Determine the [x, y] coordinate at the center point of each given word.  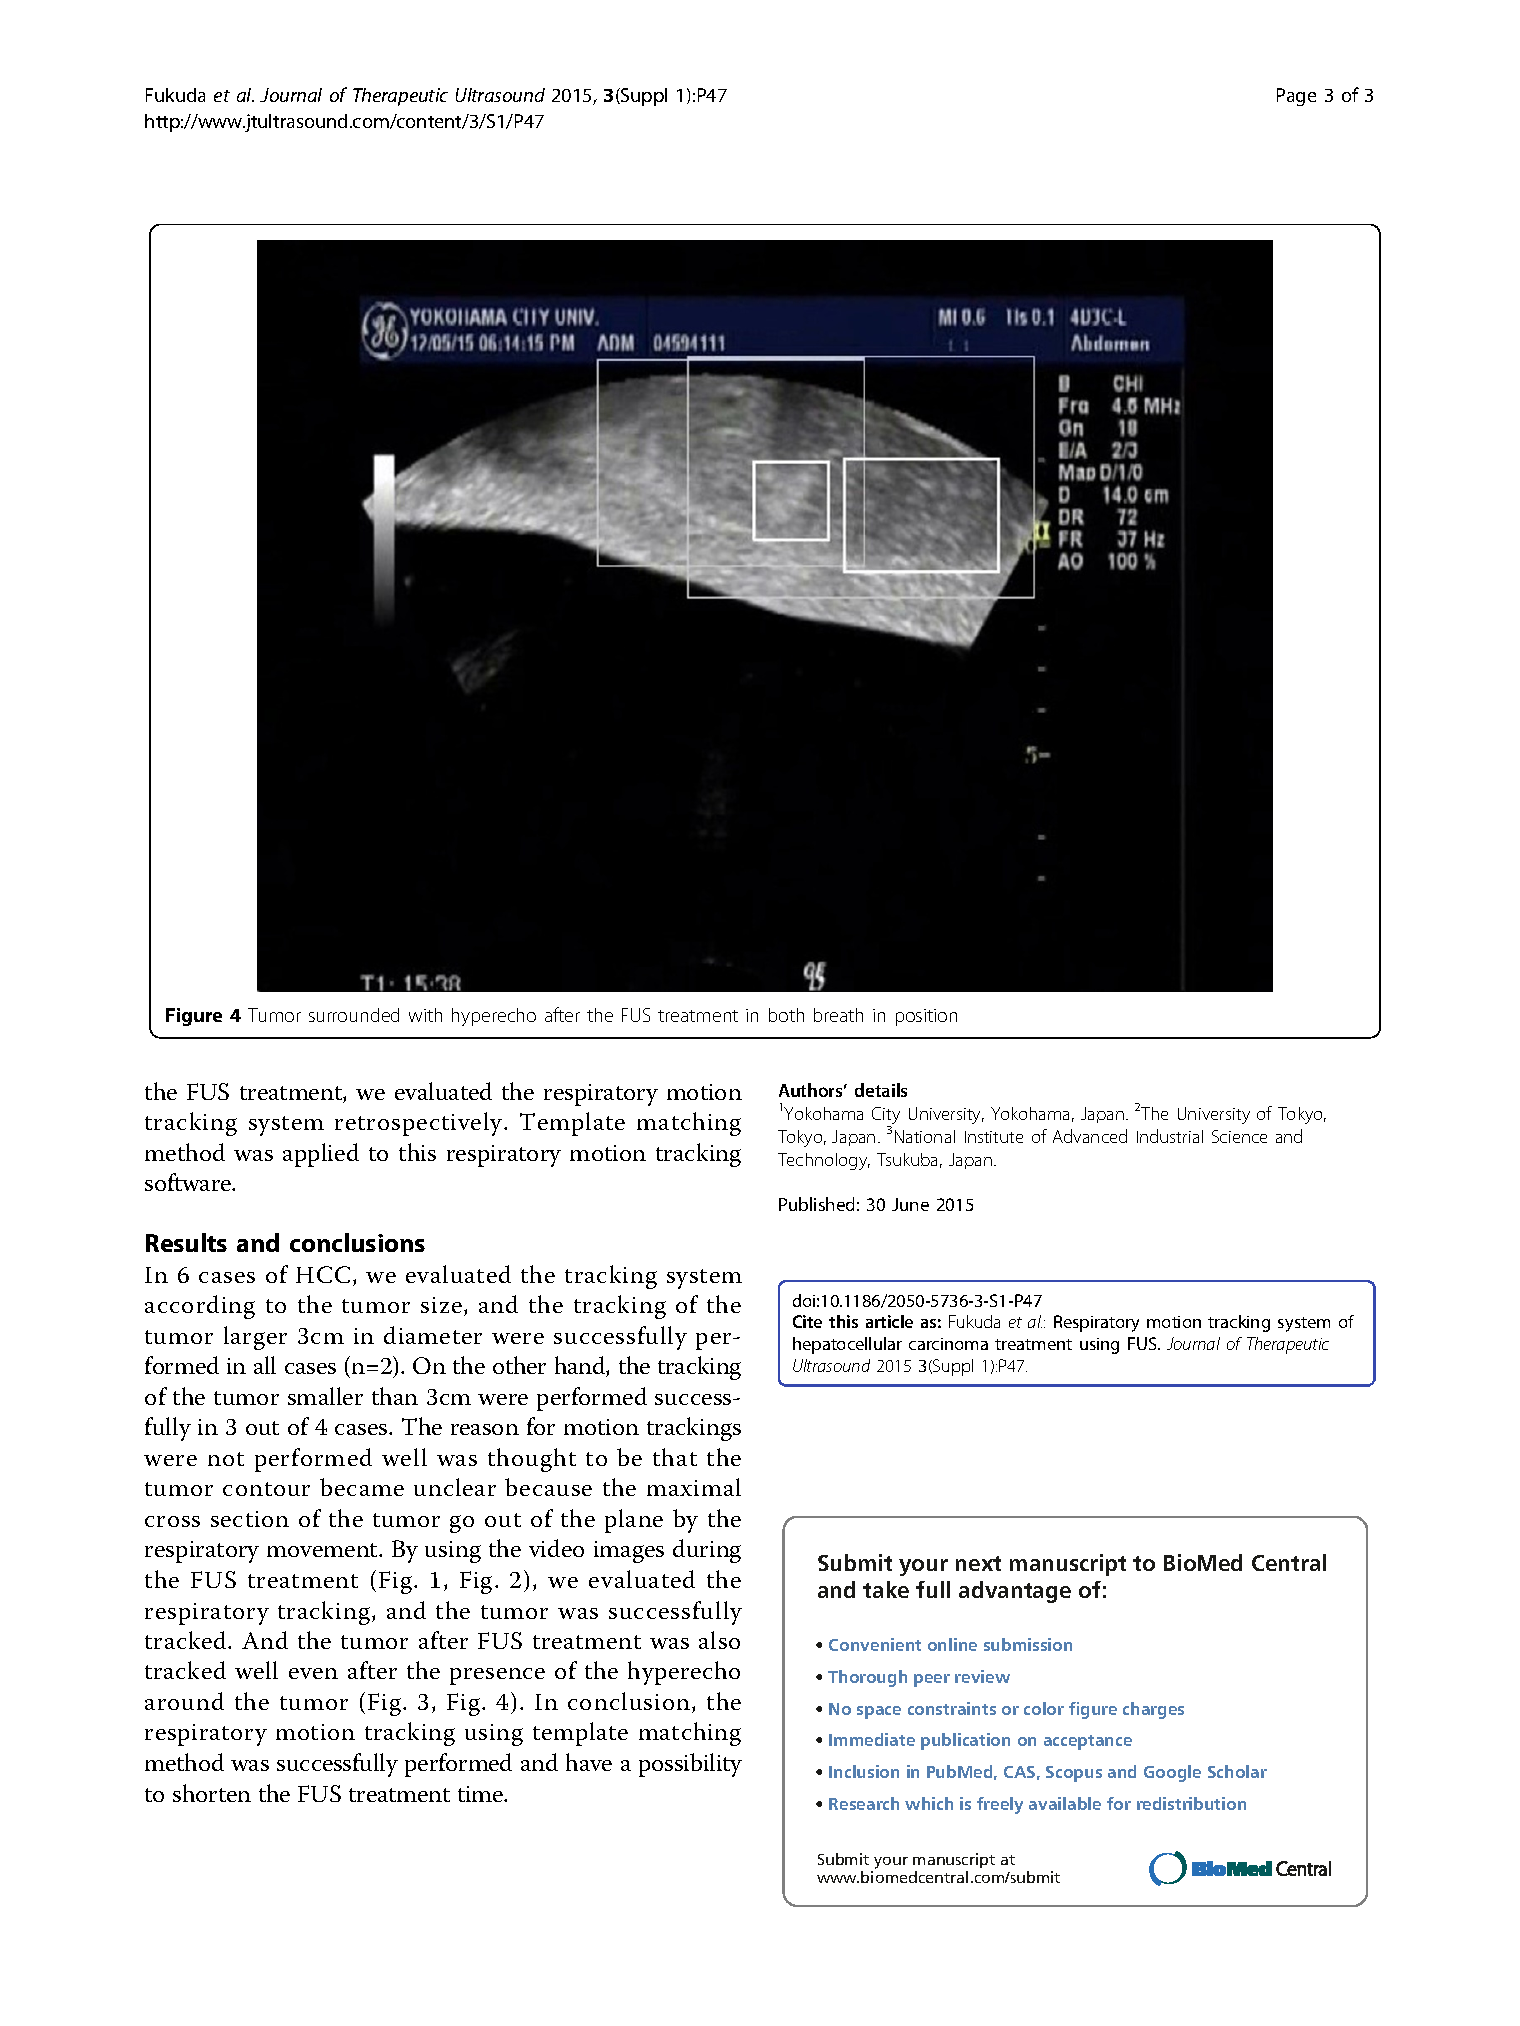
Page [1296, 97]
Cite [807, 1321]
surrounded [354, 1015]
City [886, 1117]
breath [838, 1015]
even [313, 1673]
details [881, 1090]
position [926, 1017]
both [786, 1015]
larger [255, 1338]
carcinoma [948, 1344]
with [425, 1015]
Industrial [1170, 1136]
